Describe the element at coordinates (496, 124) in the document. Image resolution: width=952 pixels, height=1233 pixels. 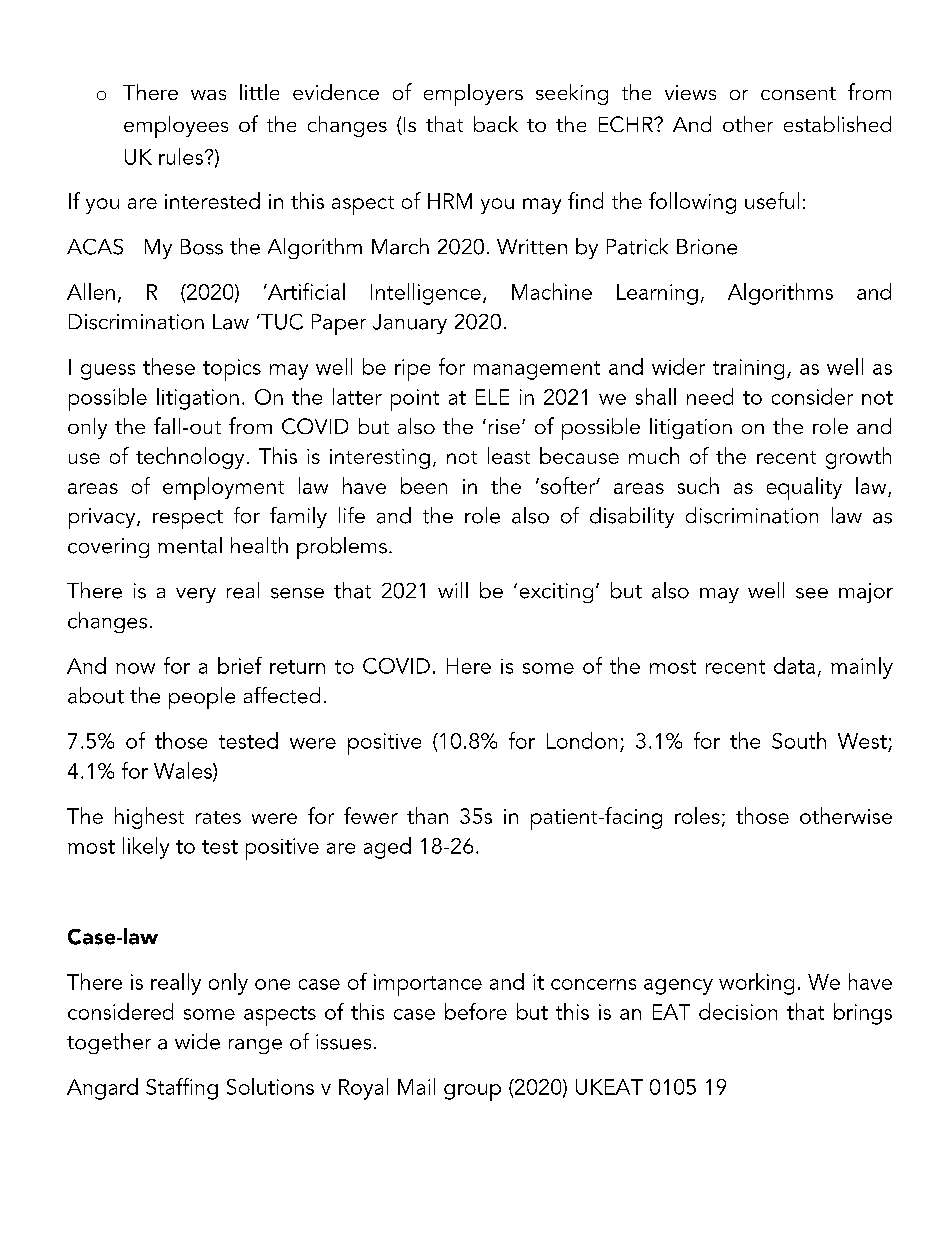
I see `back` at that location.
